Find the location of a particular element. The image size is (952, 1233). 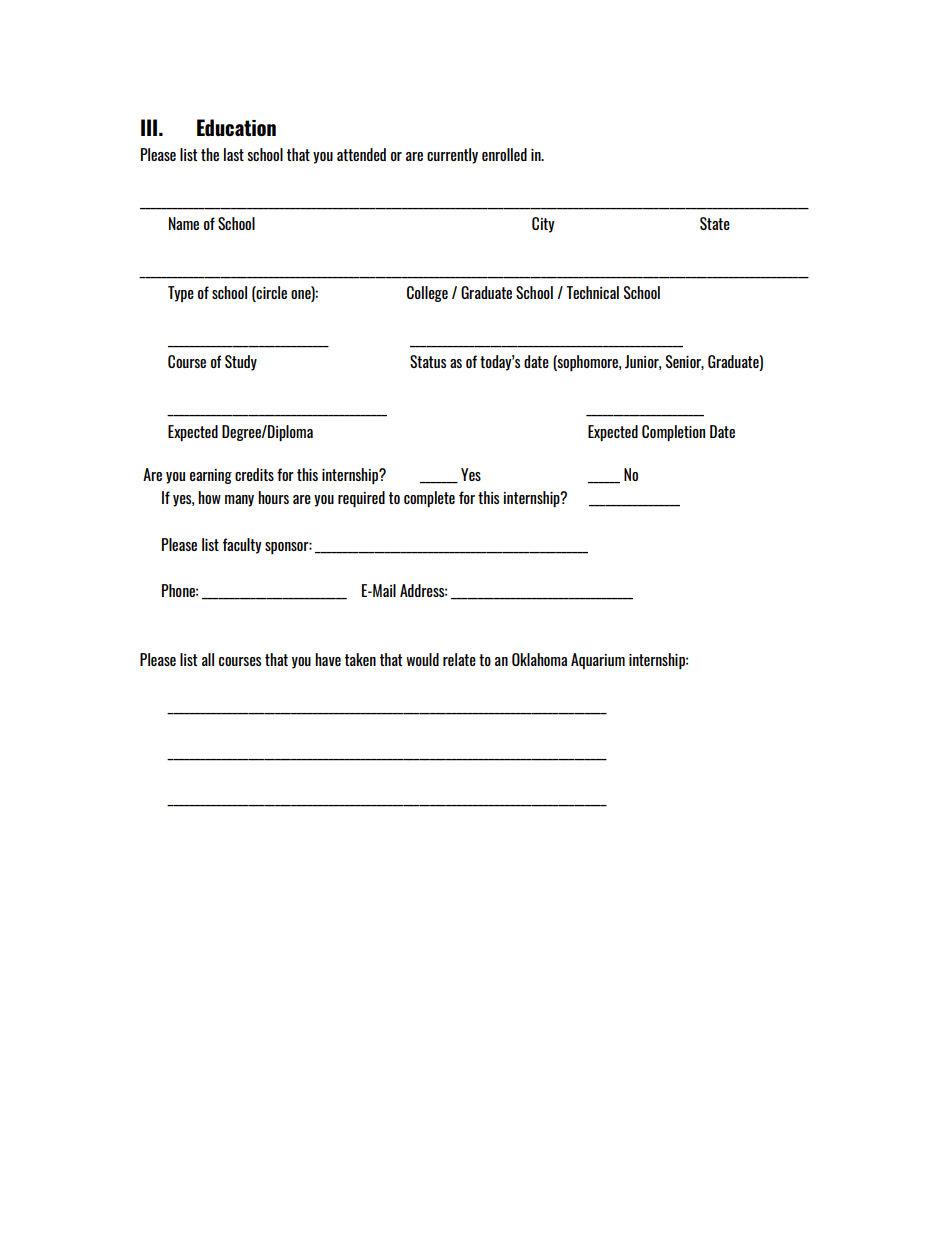

currently is located at coordinates (452, 156).
